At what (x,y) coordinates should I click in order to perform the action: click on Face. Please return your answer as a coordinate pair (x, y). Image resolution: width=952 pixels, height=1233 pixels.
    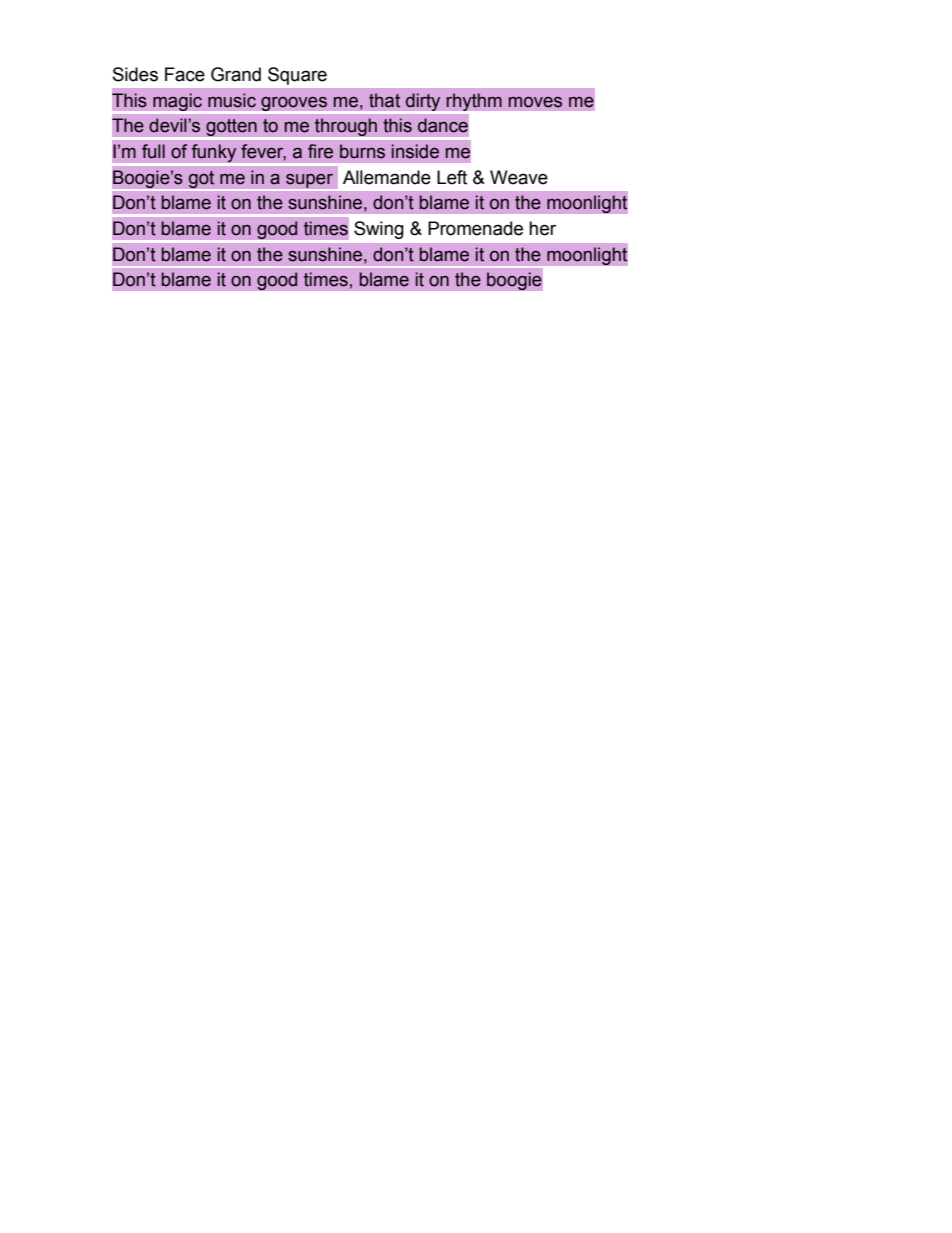
    Looking at the image, I should click on (185, 74).
